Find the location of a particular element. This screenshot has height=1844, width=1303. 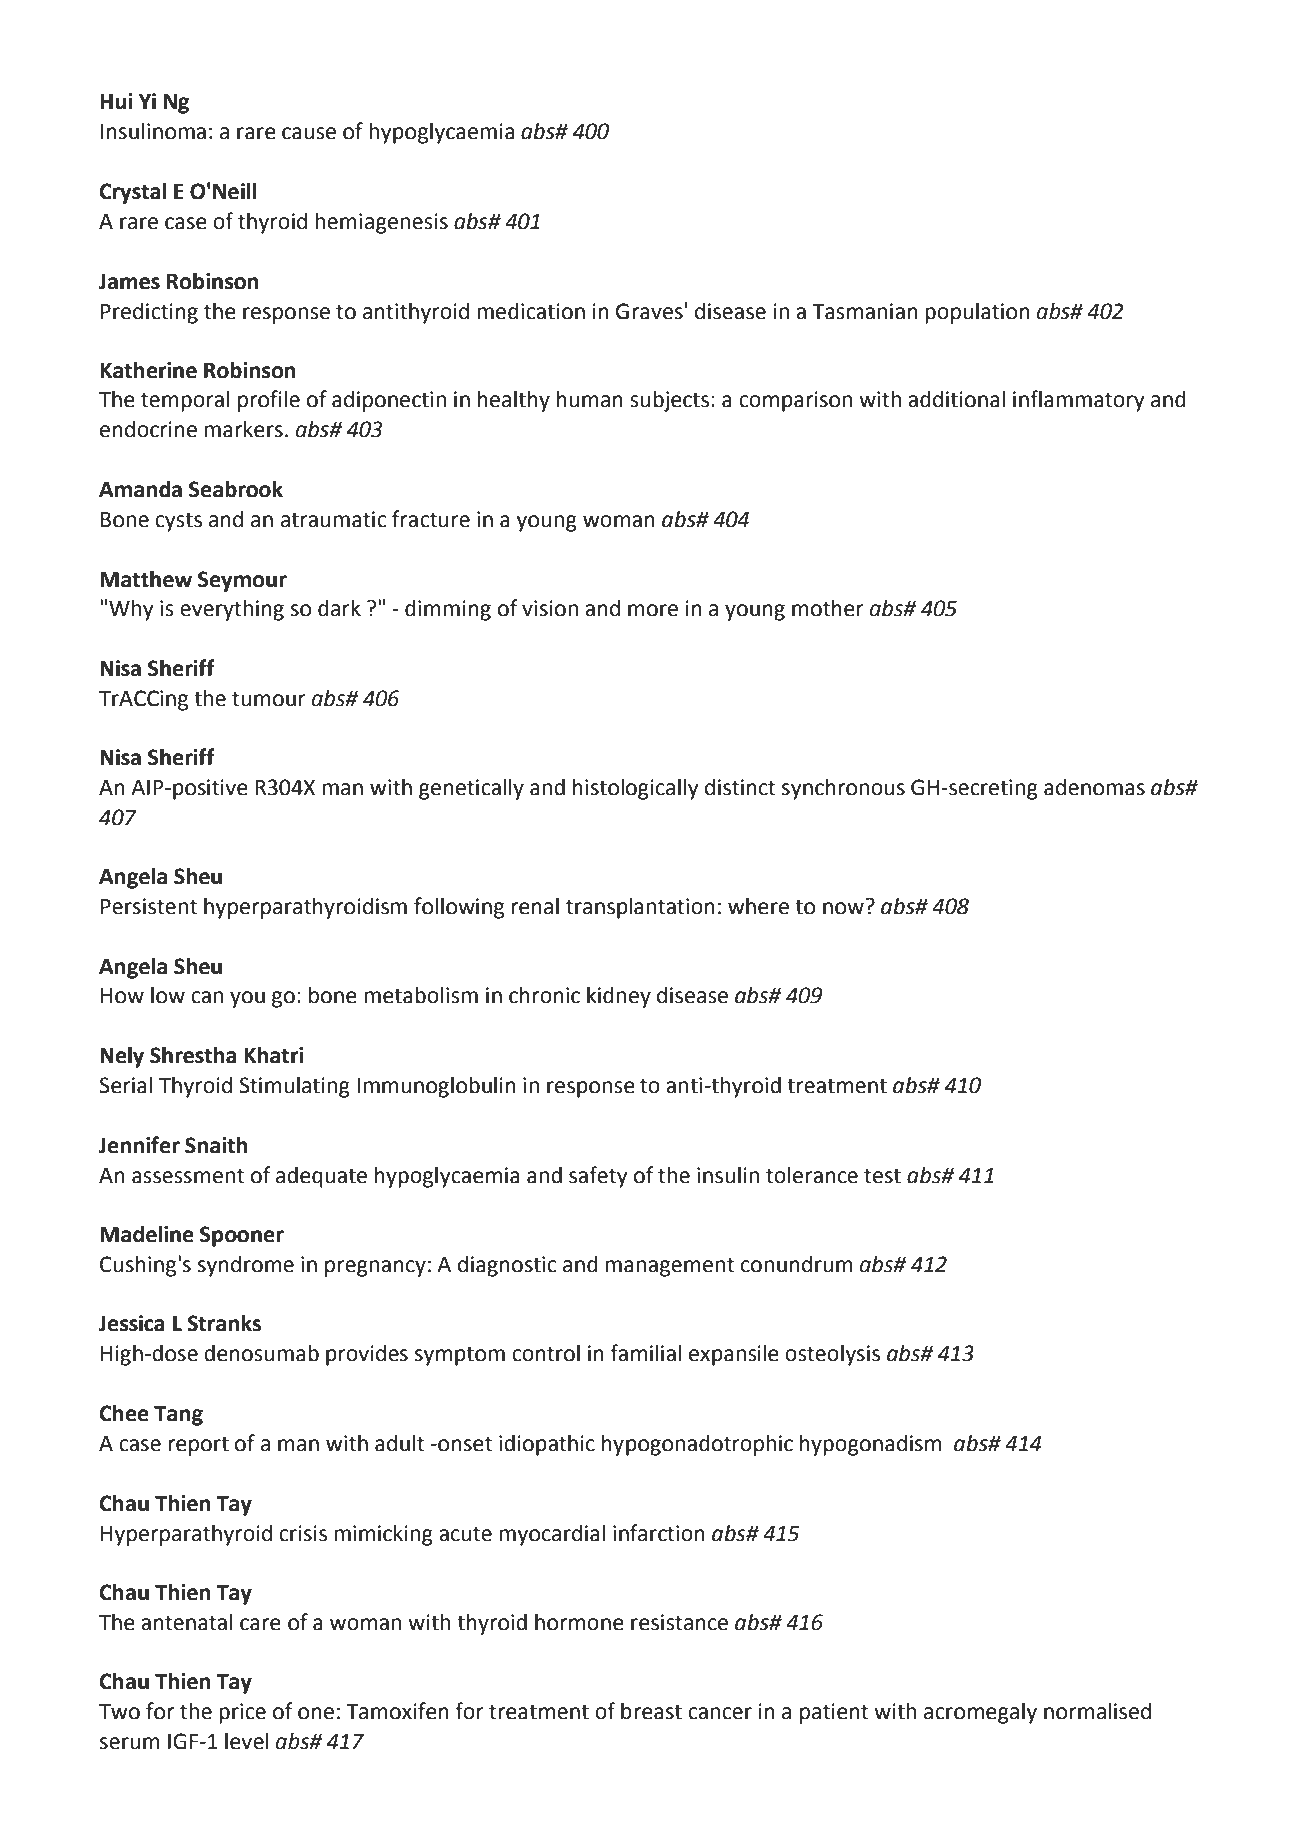

adenomas is located at coordinates (1094, 787).
